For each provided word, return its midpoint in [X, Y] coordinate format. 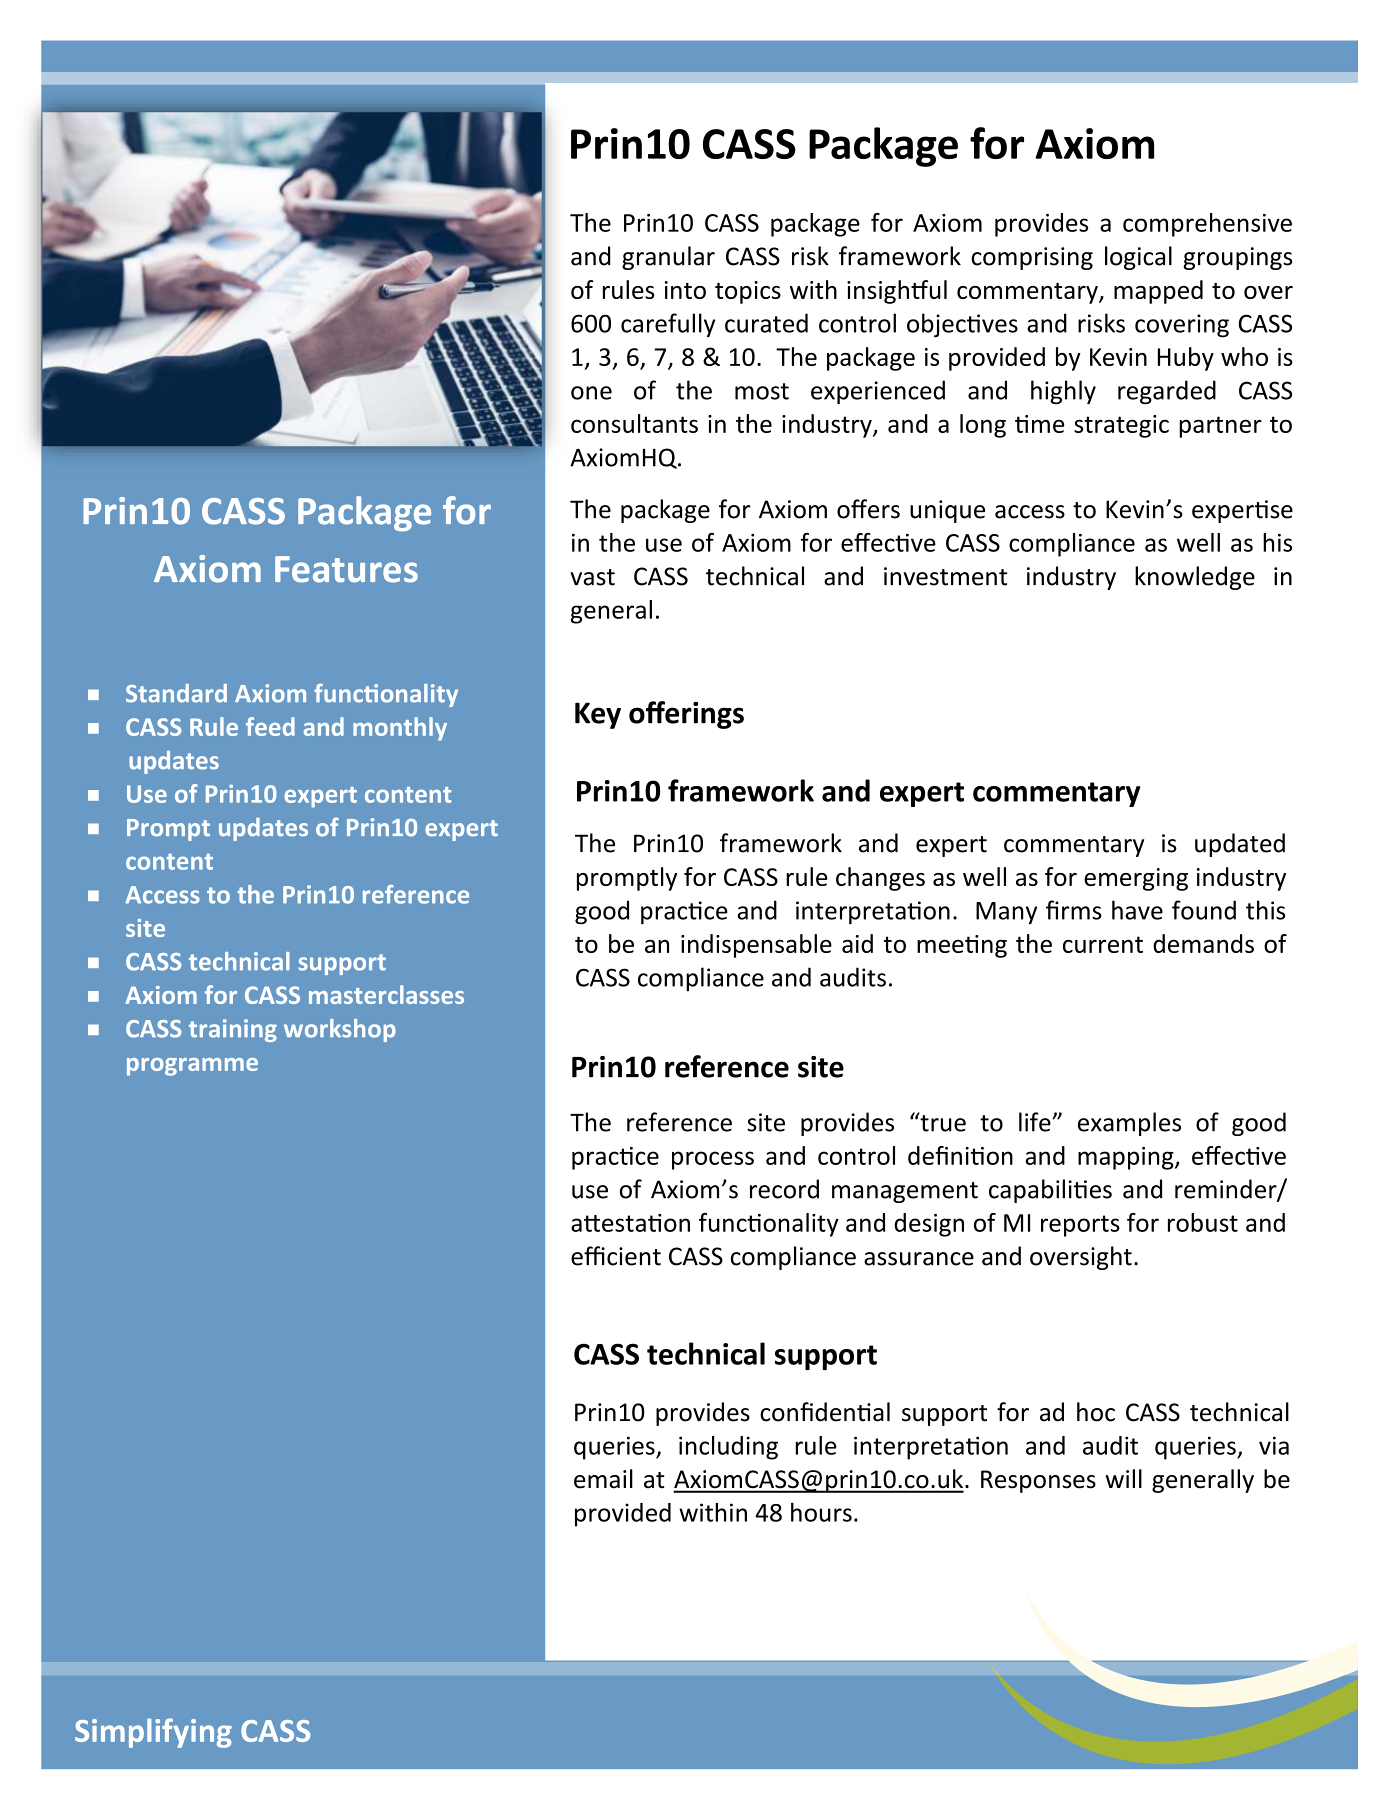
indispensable [756, 946]
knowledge [1195, 578]
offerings [686, 715]
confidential [825, 1412]
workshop [340, 1030]
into [685, 290]
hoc [1096, 1412]
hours [821, 1512]
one [591, 393]
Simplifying [153, 1733]
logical [1138, 258]
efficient [616, 1256]
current [1103, 944]
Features [346, 569]
